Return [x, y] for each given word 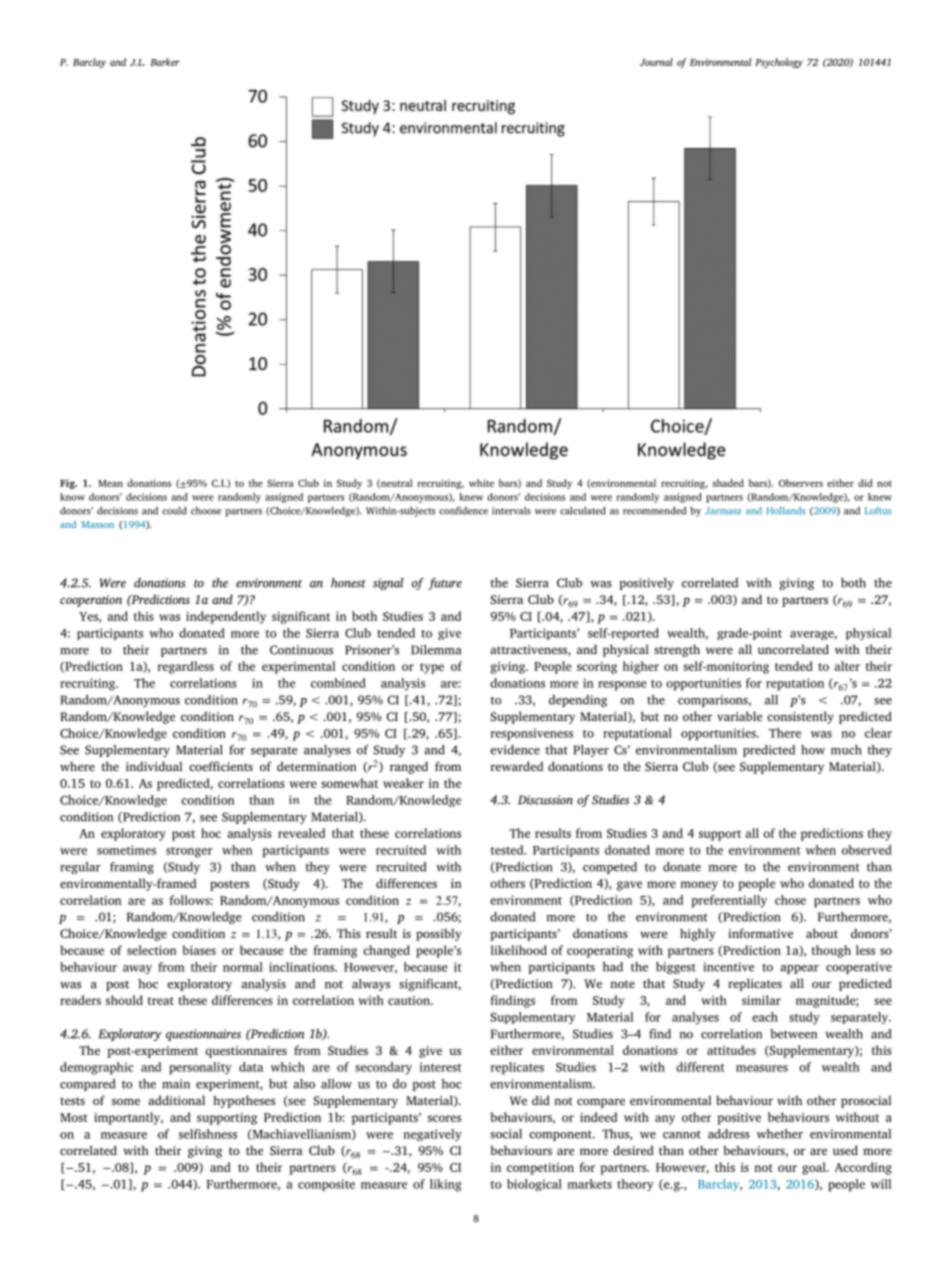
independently [226, 617]
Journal [656, 62]
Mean [110, 483]
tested [508, 850]
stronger [189, 852]
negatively [432, 1135]
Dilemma [436, 650]
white [481, 483]
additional [176, 1100]
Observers [801, 483]
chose [790, 900]
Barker [165, 62]
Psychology [779, 63]
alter [847, 666]
